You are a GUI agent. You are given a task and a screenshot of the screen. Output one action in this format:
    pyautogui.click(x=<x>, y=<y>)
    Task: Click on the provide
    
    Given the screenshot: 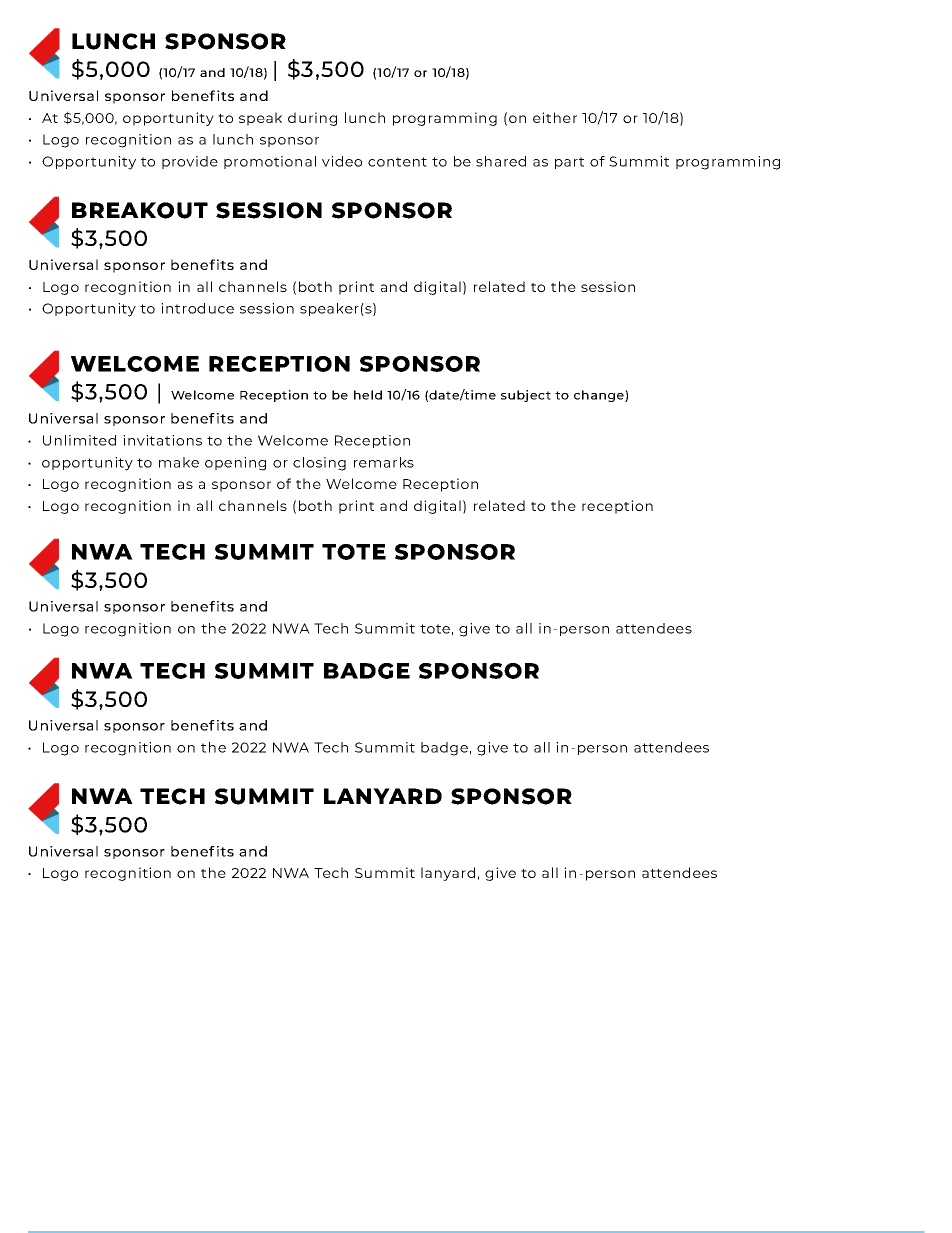 What is the action you would take?
    pyautogui.click(x=190, y=162)
